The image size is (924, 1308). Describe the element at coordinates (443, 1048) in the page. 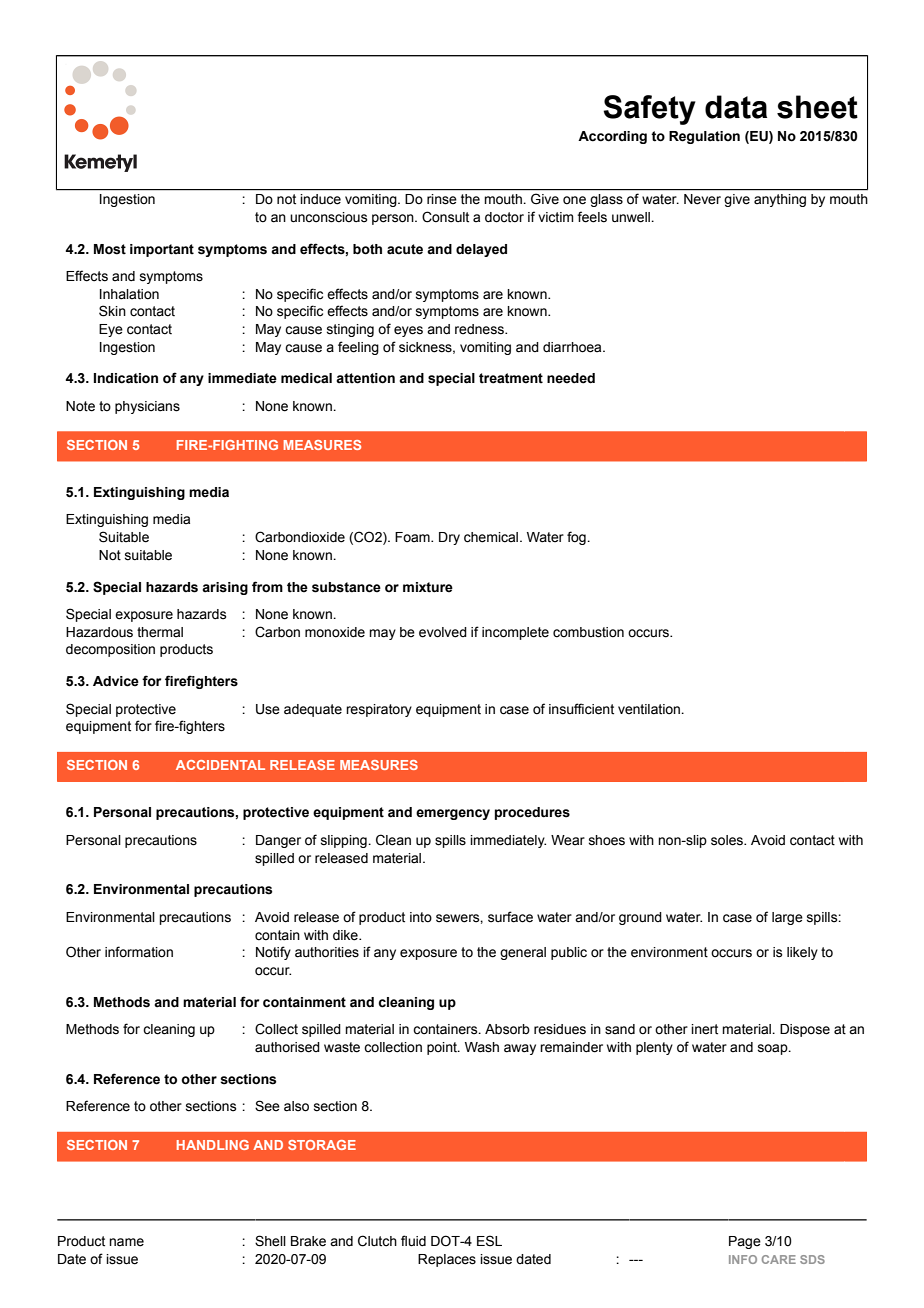

I see `point` at that location.
